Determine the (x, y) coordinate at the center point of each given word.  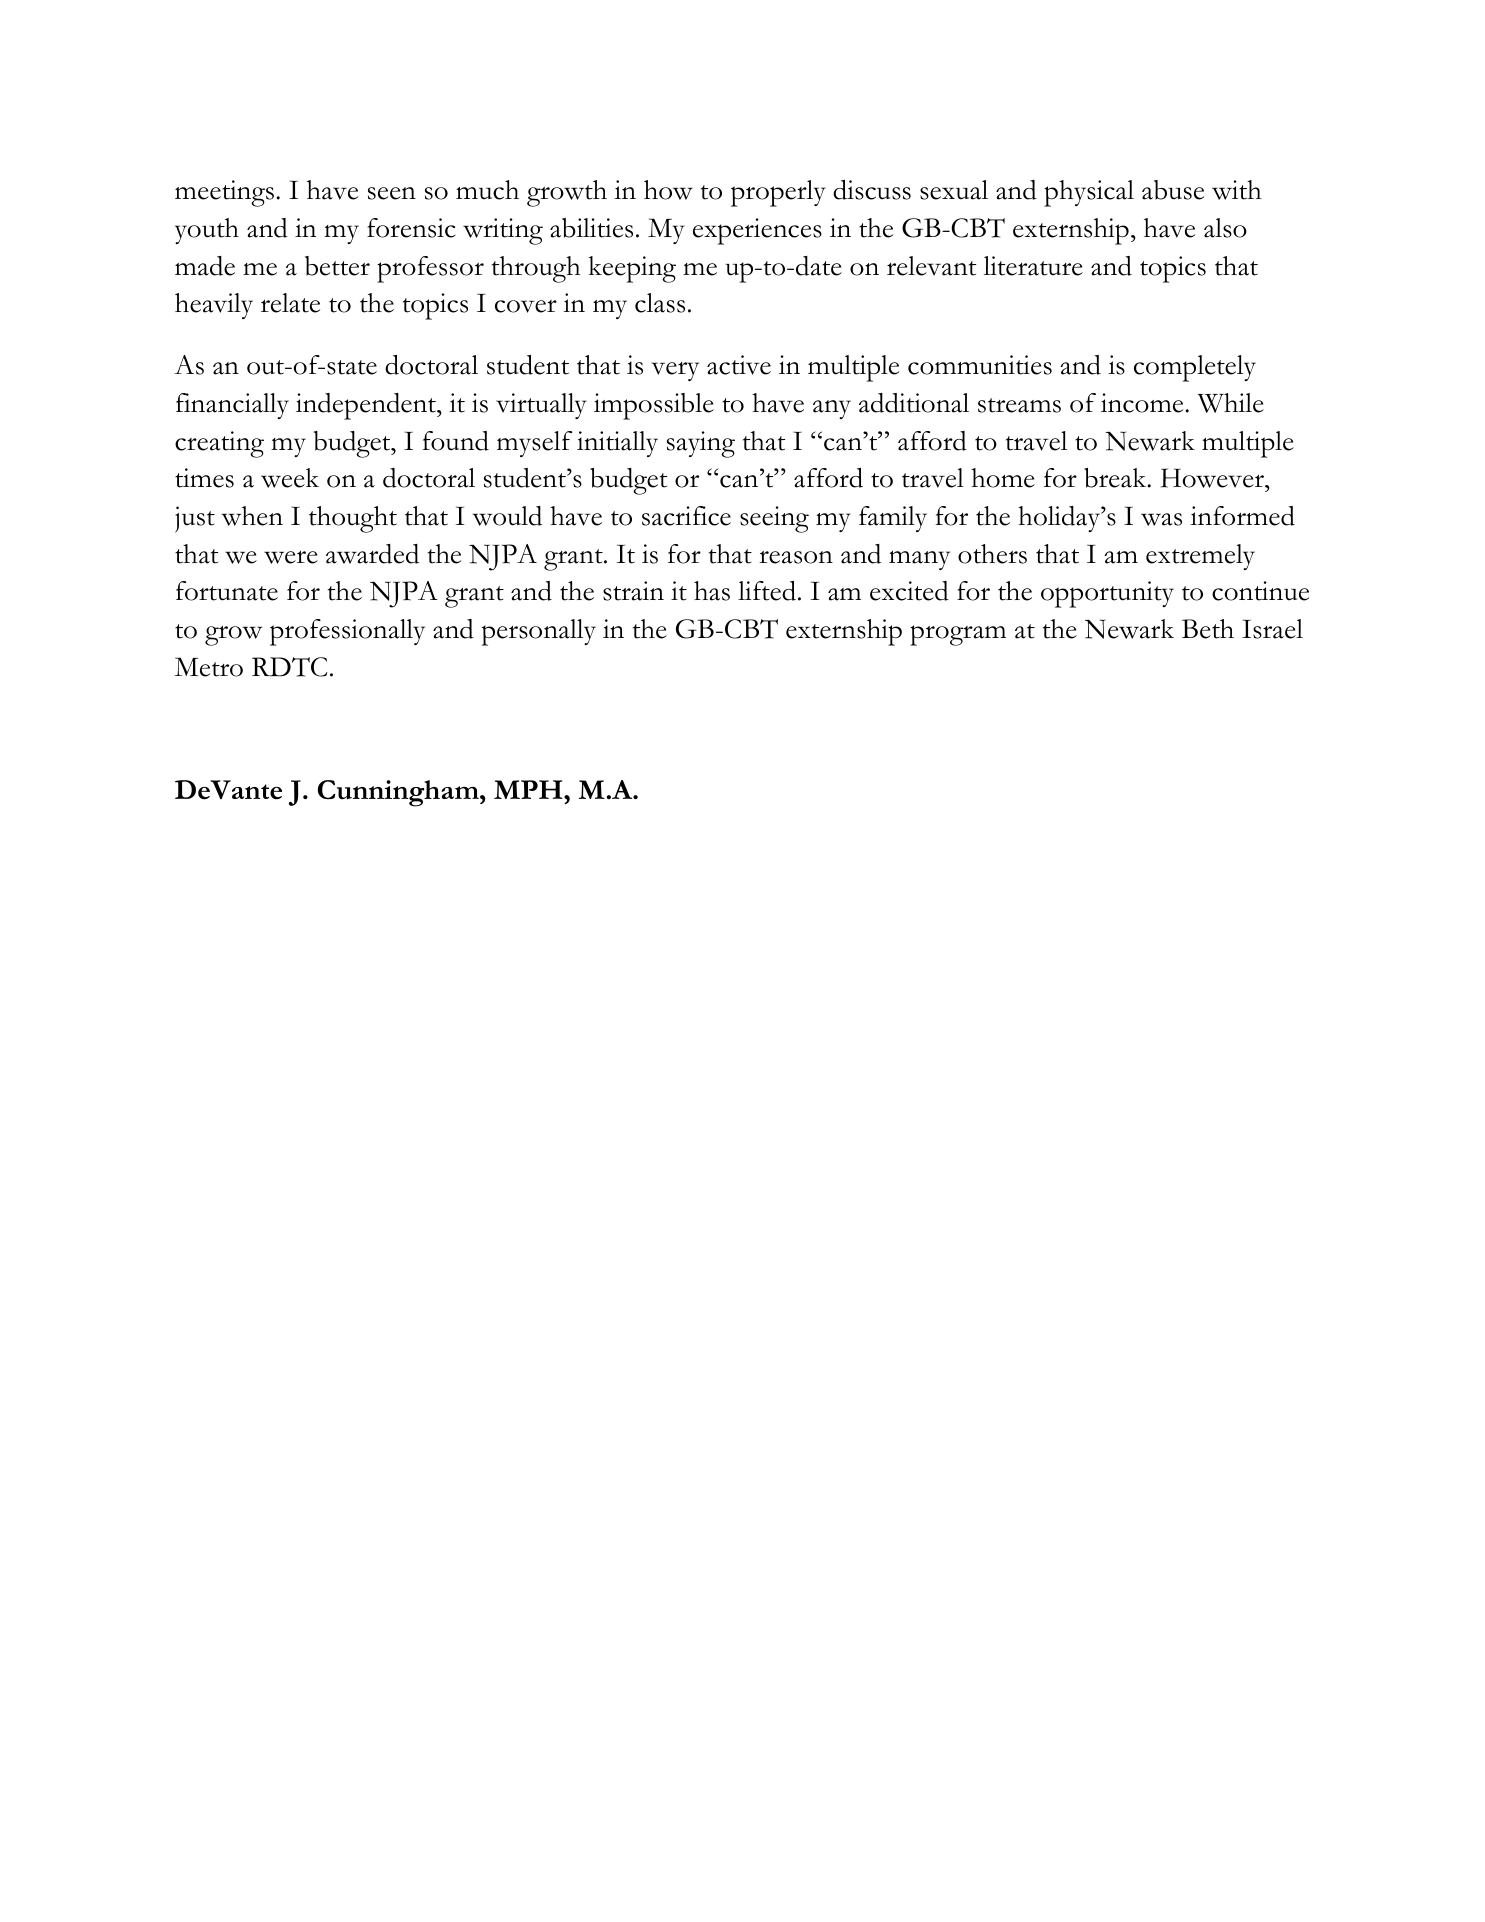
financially (232, 406)
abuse (1173, 190)
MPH (529, 789)
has (712, 591)
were (291, 557)
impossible (654, 406)
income (1143, 403)
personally (539, 632)
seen (392, 193)
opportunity (1107, 594)
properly (778, 193)
